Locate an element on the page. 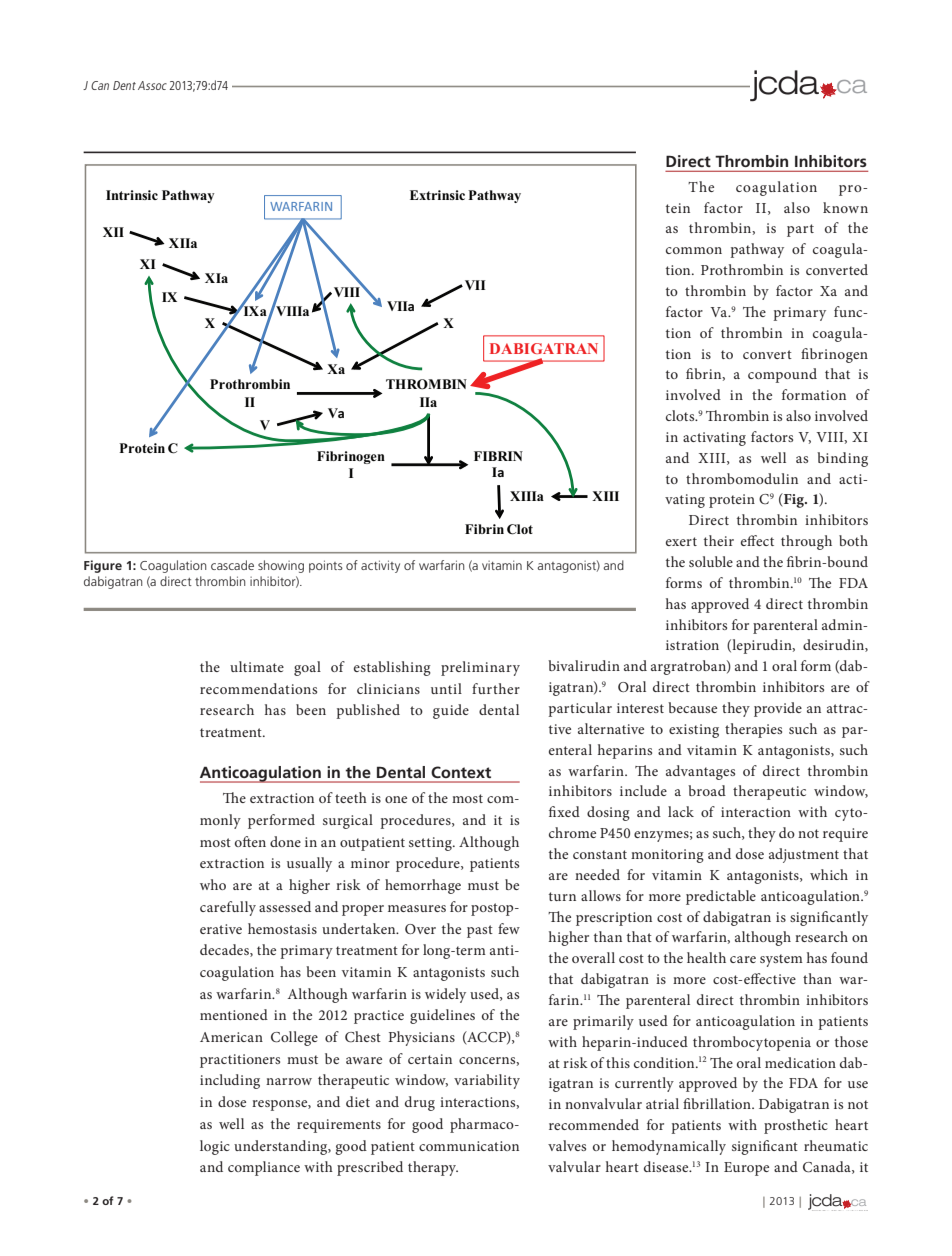 The image size is (952, 1256). adjustment is located at coordinates (804, 855).
